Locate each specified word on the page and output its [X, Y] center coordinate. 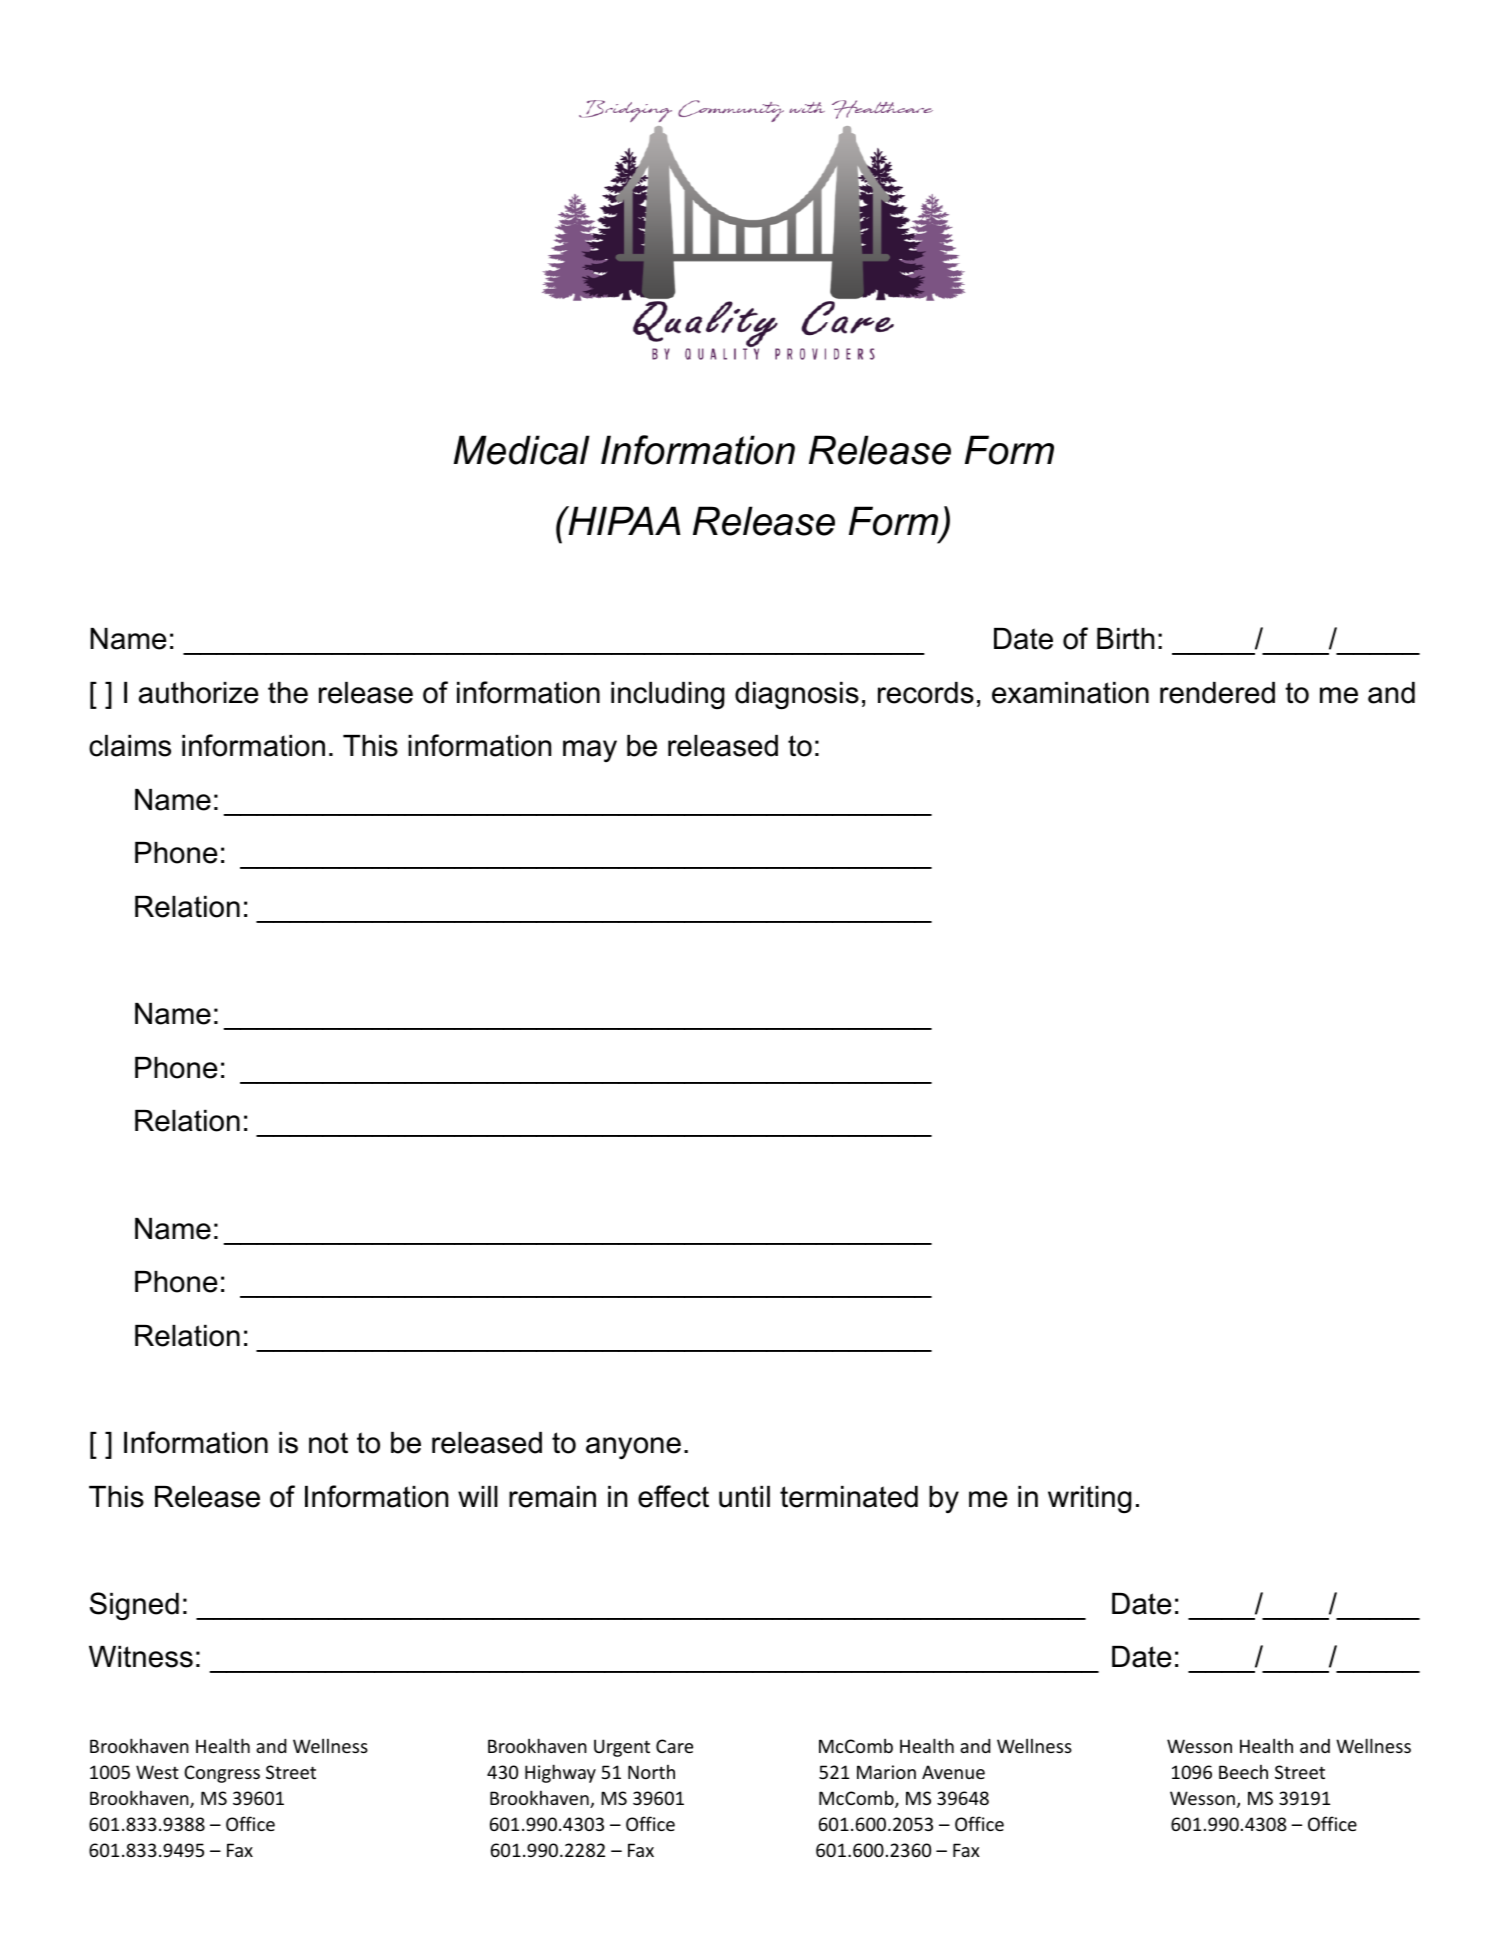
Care [674, 1746]
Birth [1126, 638]
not [328, 1443]
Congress [222, 1774]
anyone [633, 1448]
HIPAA [623, 520]
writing [1090, 1499]
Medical [522, 450]
